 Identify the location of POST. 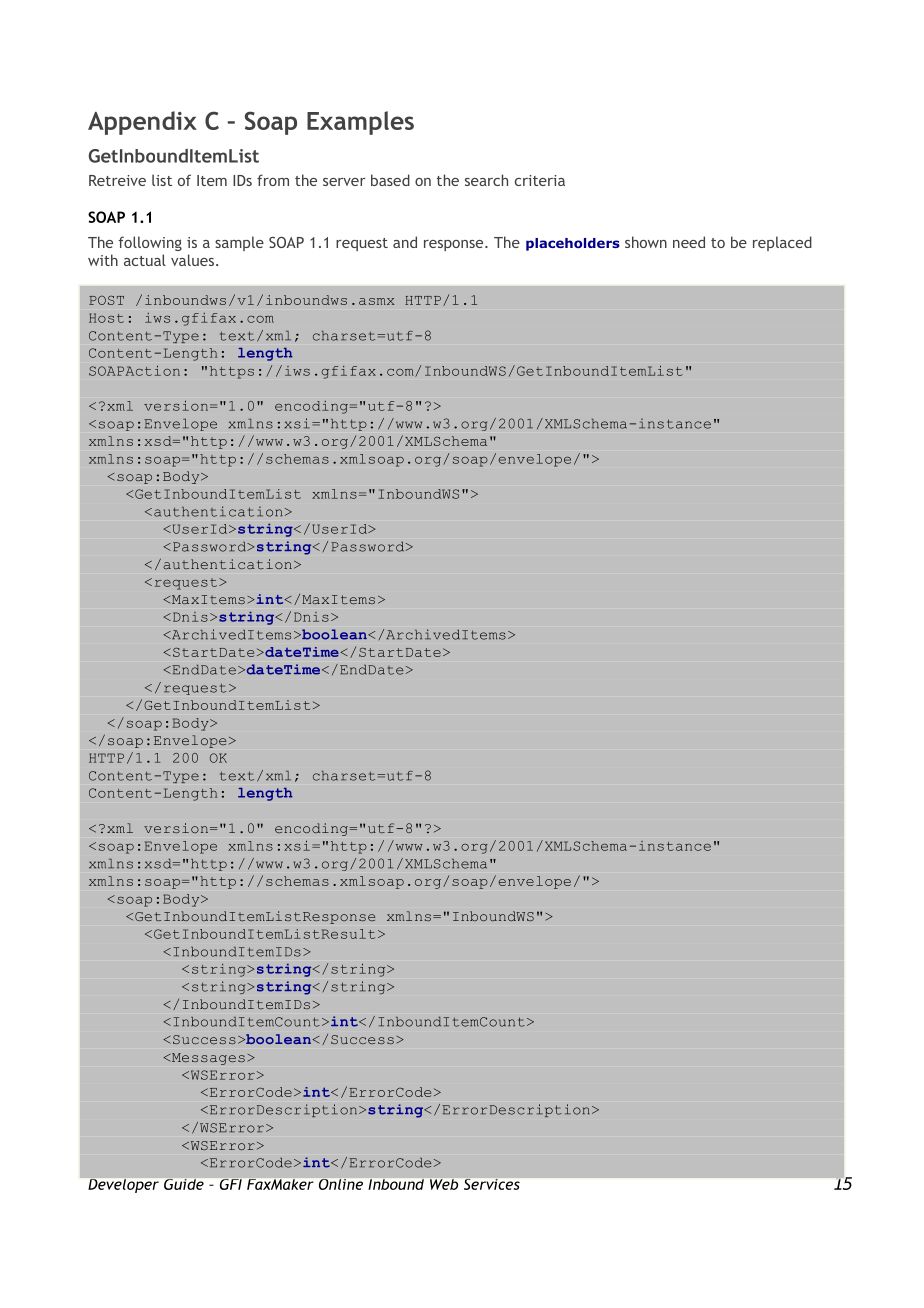
(106, 300).
